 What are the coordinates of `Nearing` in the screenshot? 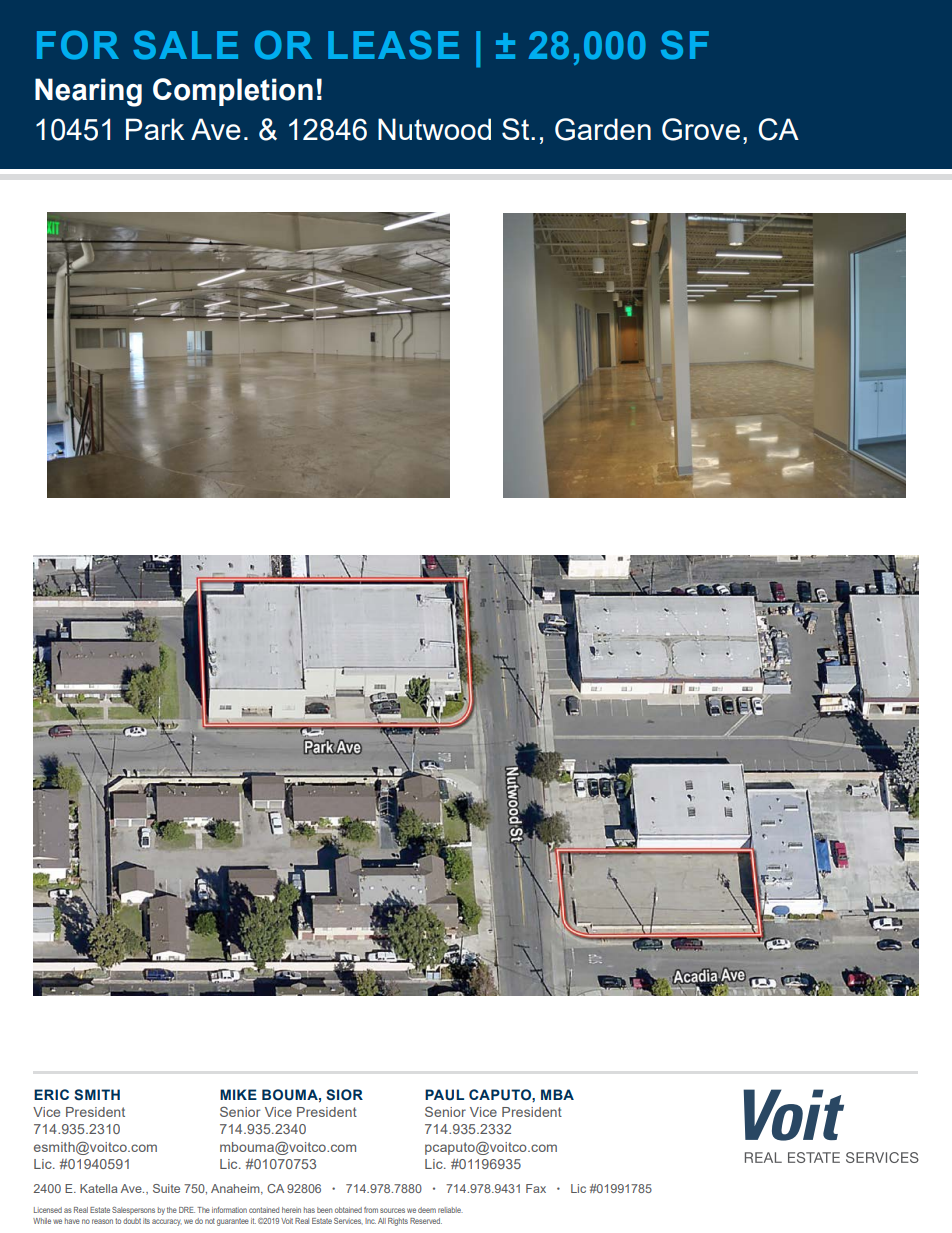 It's located at (88, 92).
